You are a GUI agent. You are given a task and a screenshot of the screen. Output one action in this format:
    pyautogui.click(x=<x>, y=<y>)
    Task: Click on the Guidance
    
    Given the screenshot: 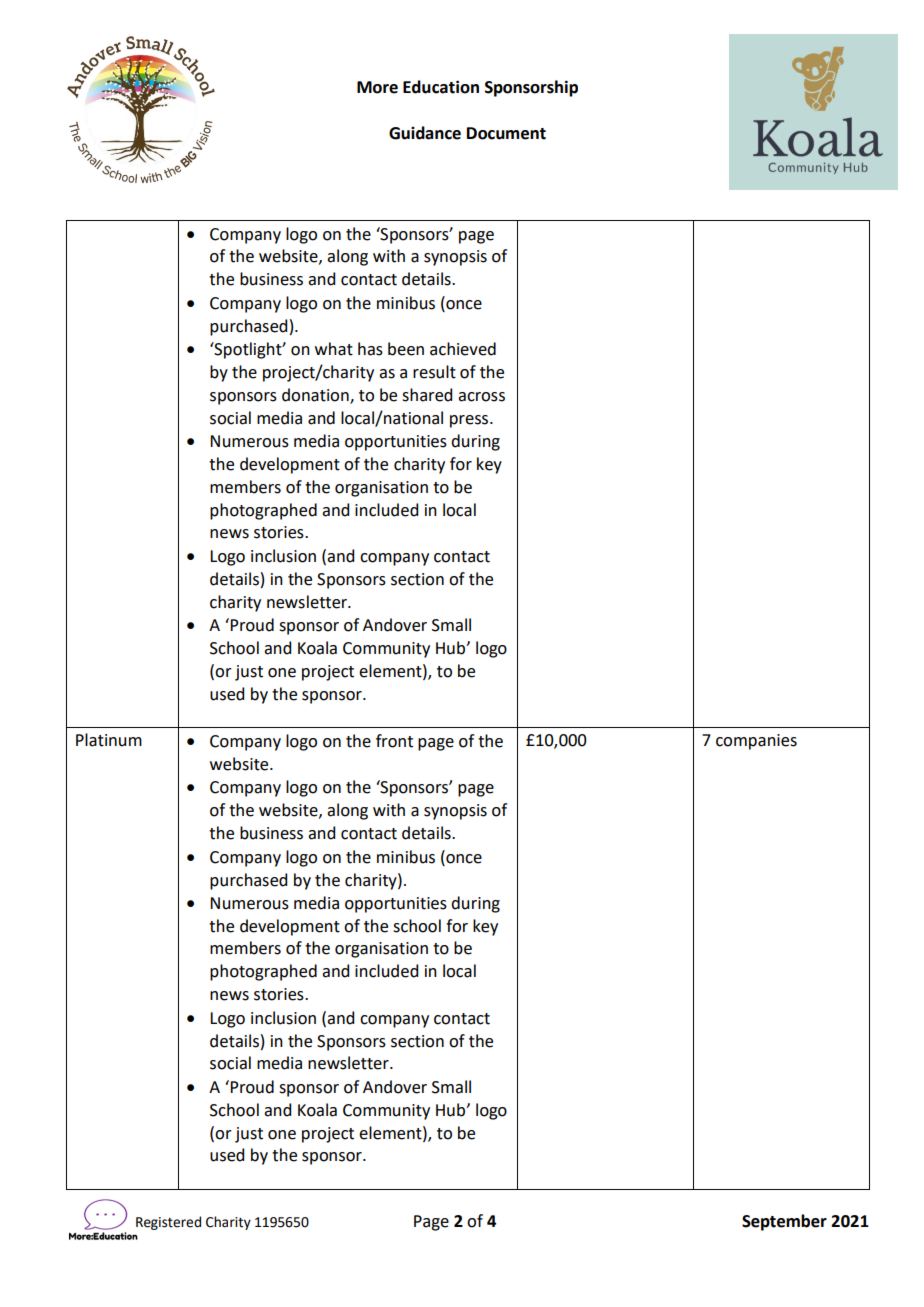 What is the action you would take?
    pyautogui.click(x=425, y=133)
